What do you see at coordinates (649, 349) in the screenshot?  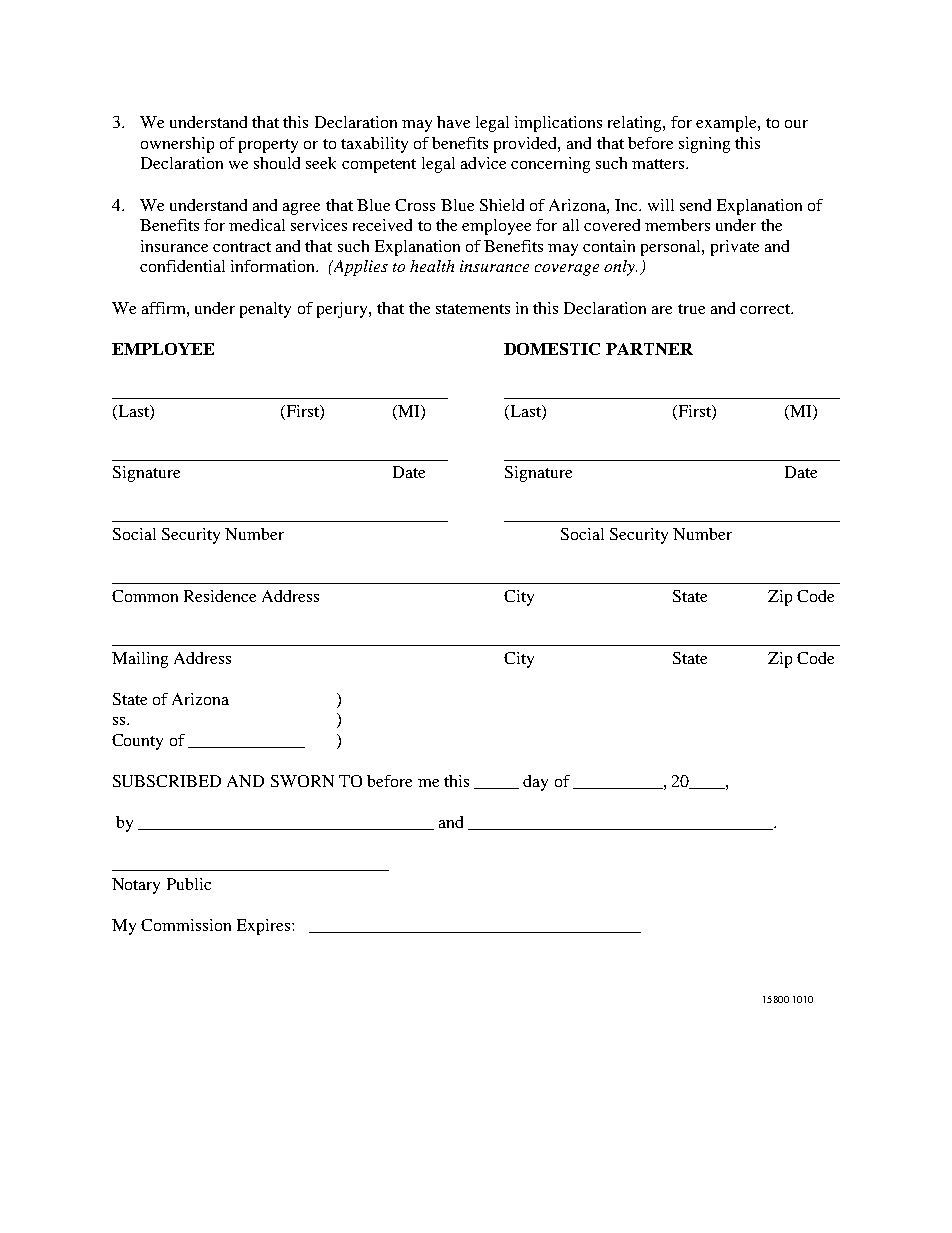 I see `PARTNER` at bounding box center [649, 349].
